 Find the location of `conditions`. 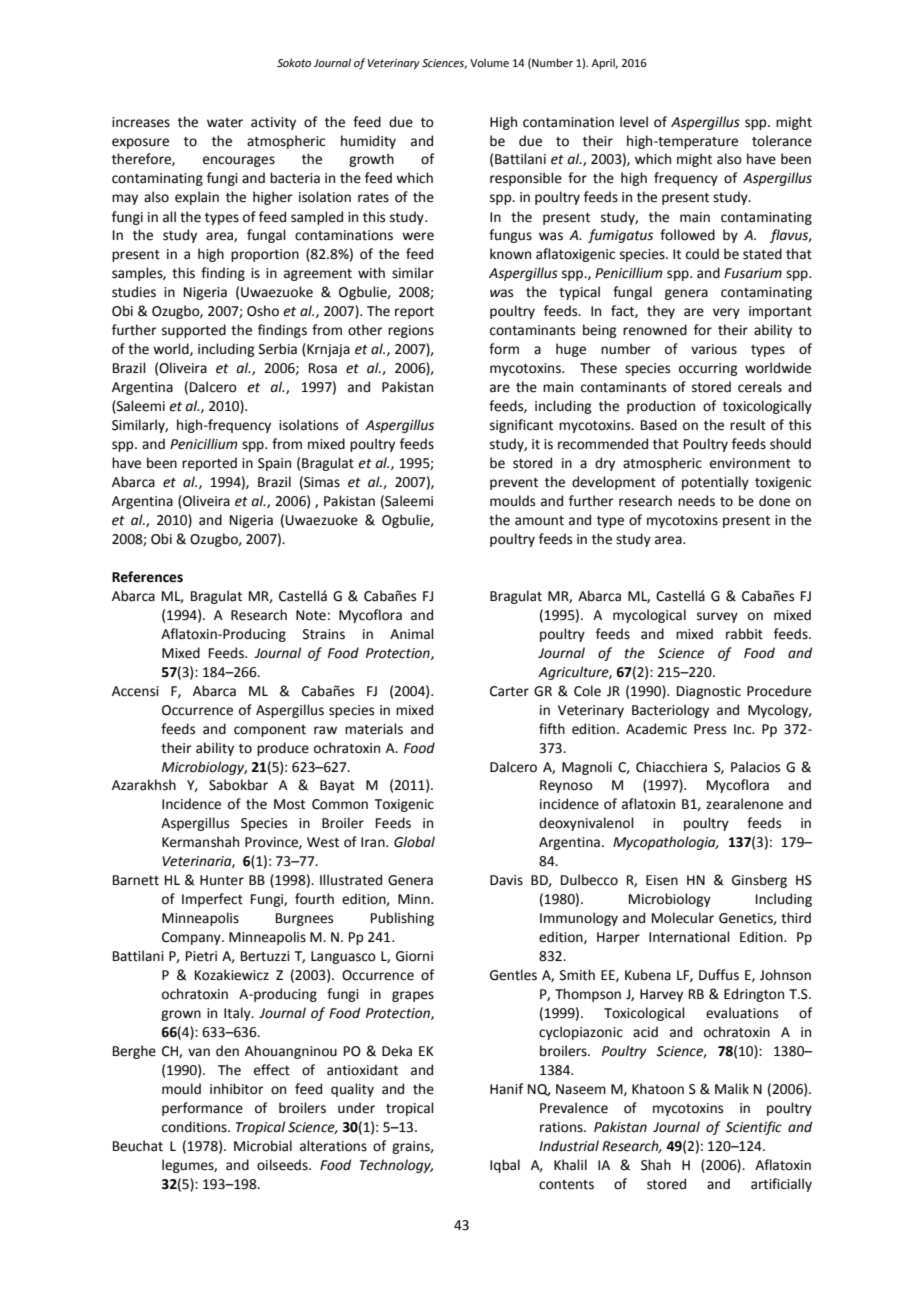

conditions is located at coordinates (195, 1127).
